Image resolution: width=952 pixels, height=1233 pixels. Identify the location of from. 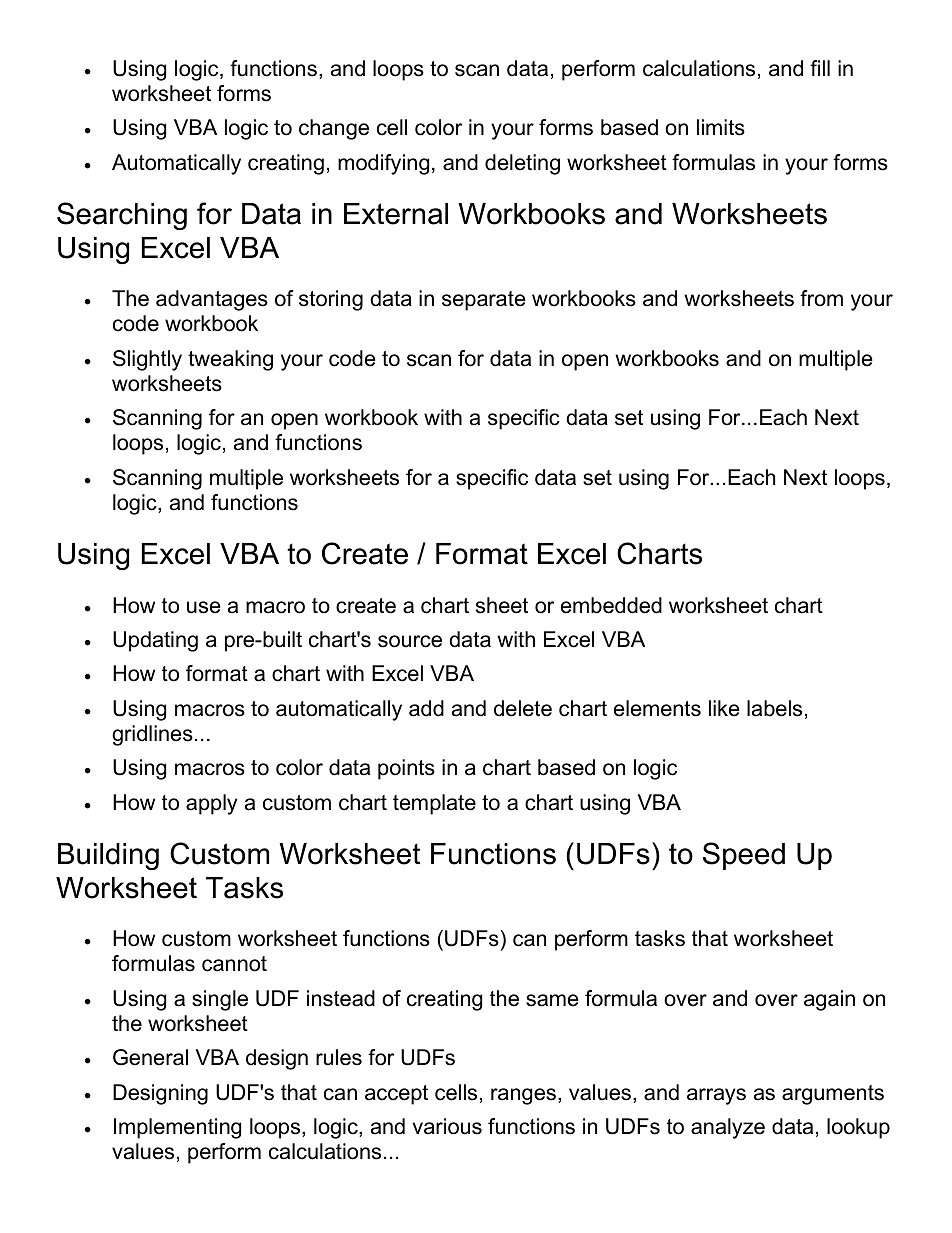
(821, 298).
